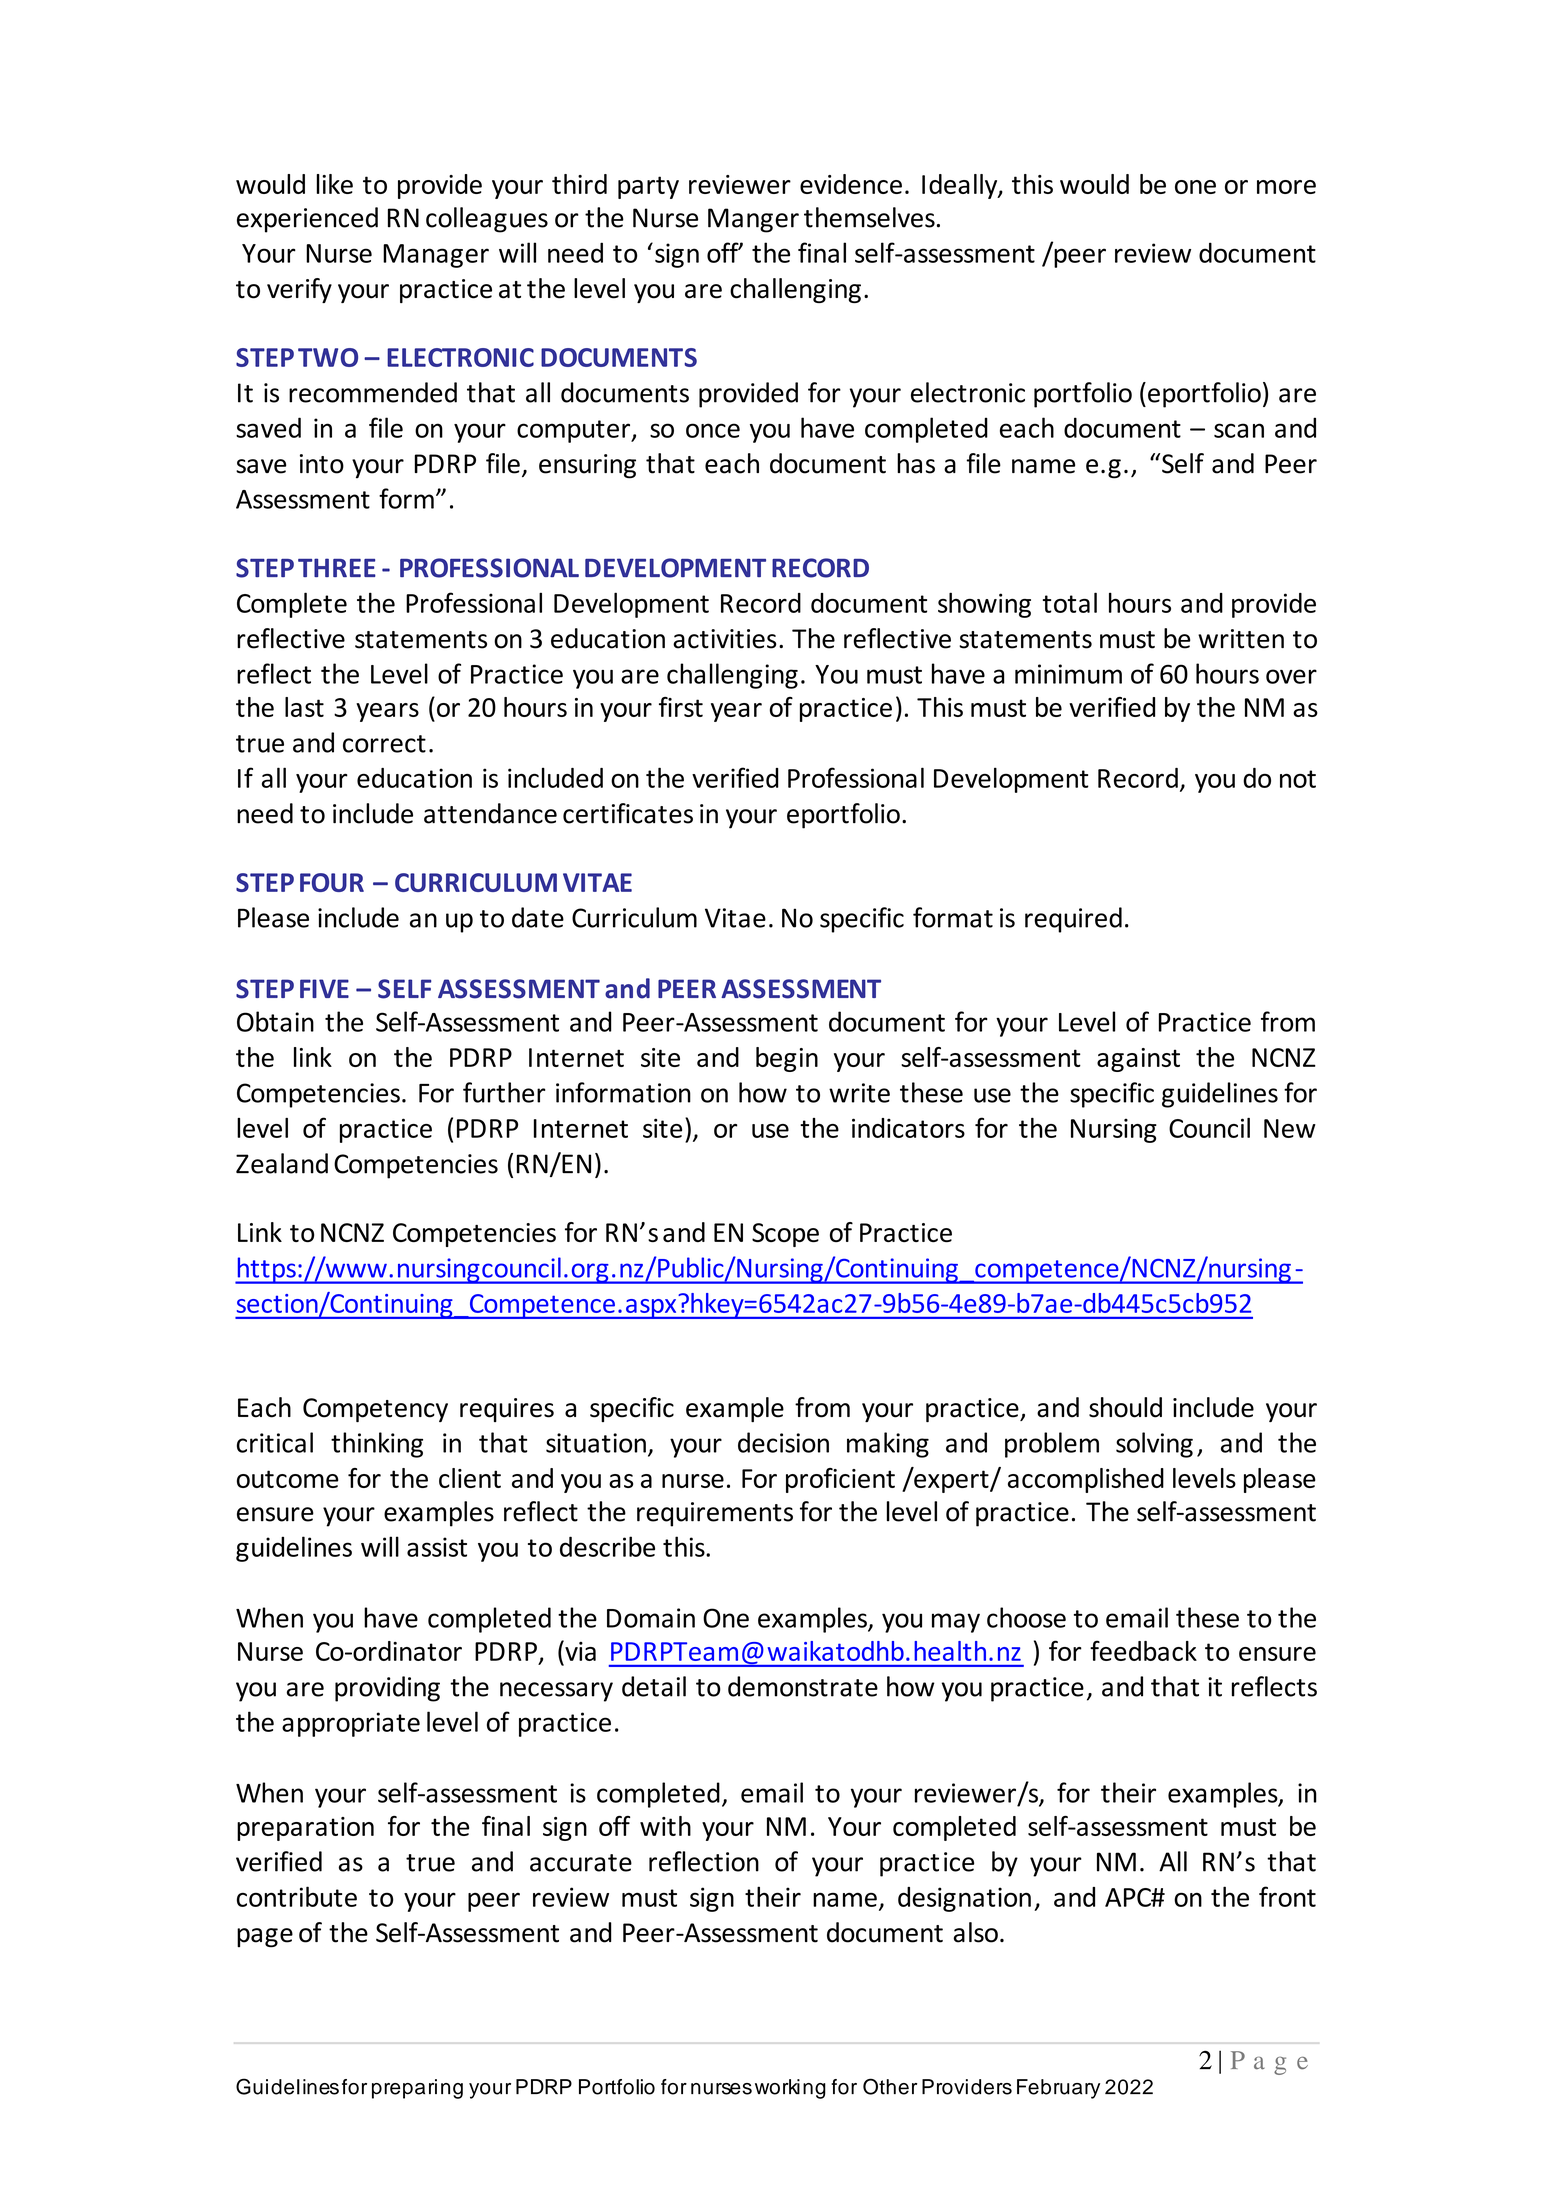 This screenshot has width=1549, height=2190. What do you see at coordinates (436, 256) in the screenshot?
I see `Manager` at bounding box center [436, 256].
